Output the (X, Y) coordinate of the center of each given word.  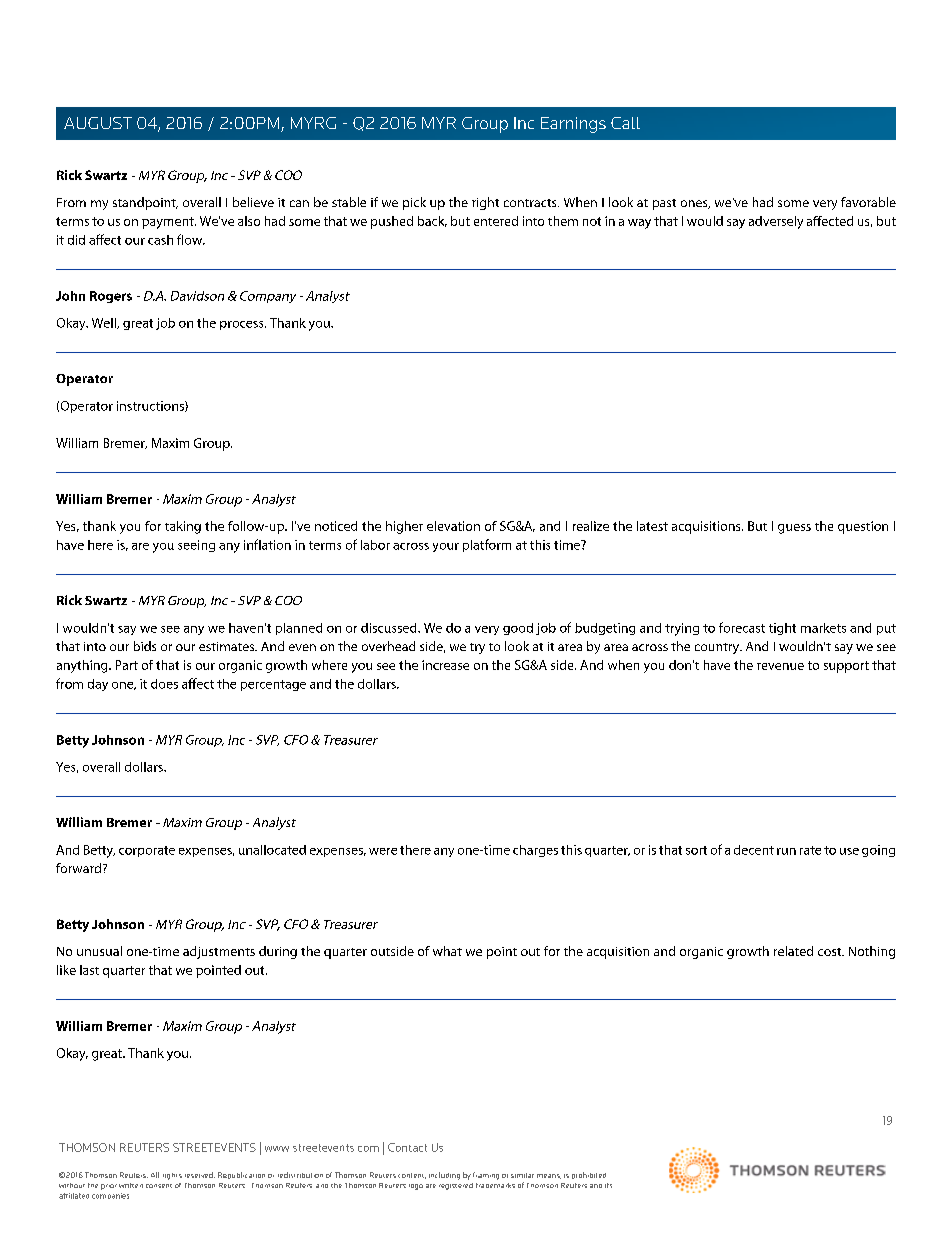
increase (445, 665)
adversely (776, 222)
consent (159, 1186)
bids (145, 646)
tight (782, 629)
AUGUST (98, 123)
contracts (531, 203)
